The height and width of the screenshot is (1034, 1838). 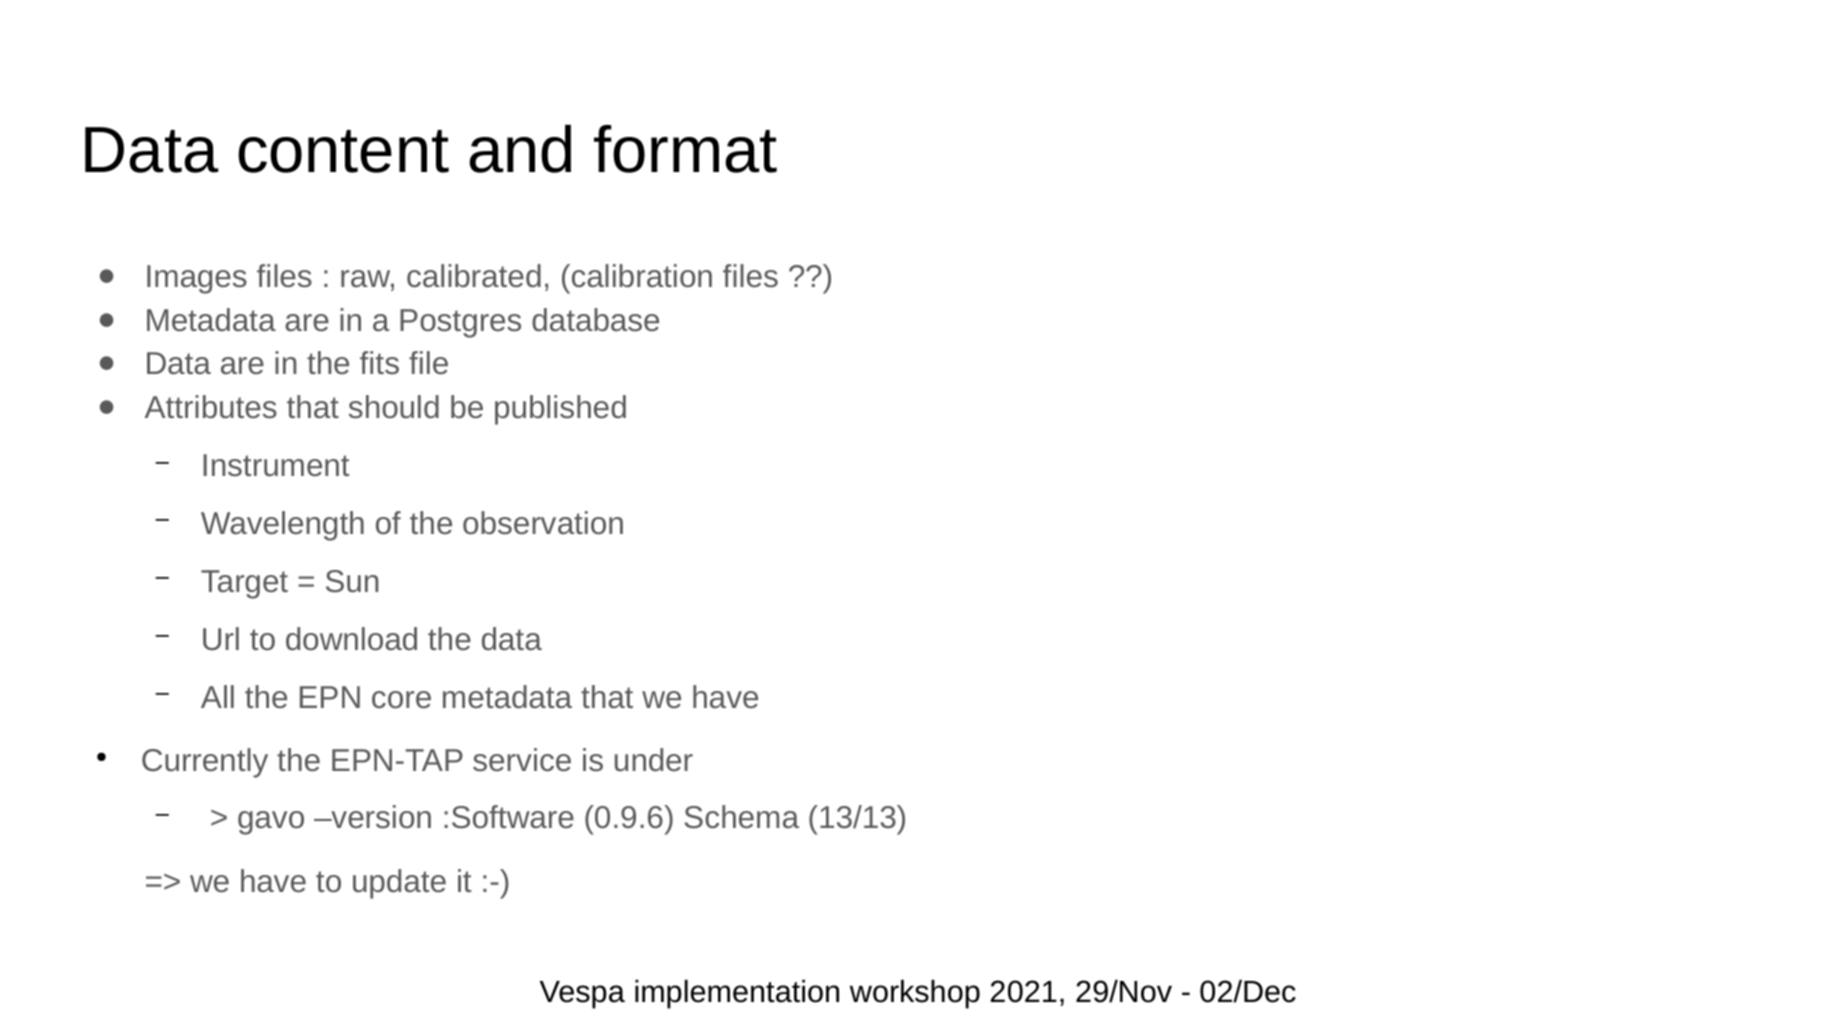 What do you see at coordinates (343, 151) in the screenshot?
I see `content` at bounding box center [343, 151].
